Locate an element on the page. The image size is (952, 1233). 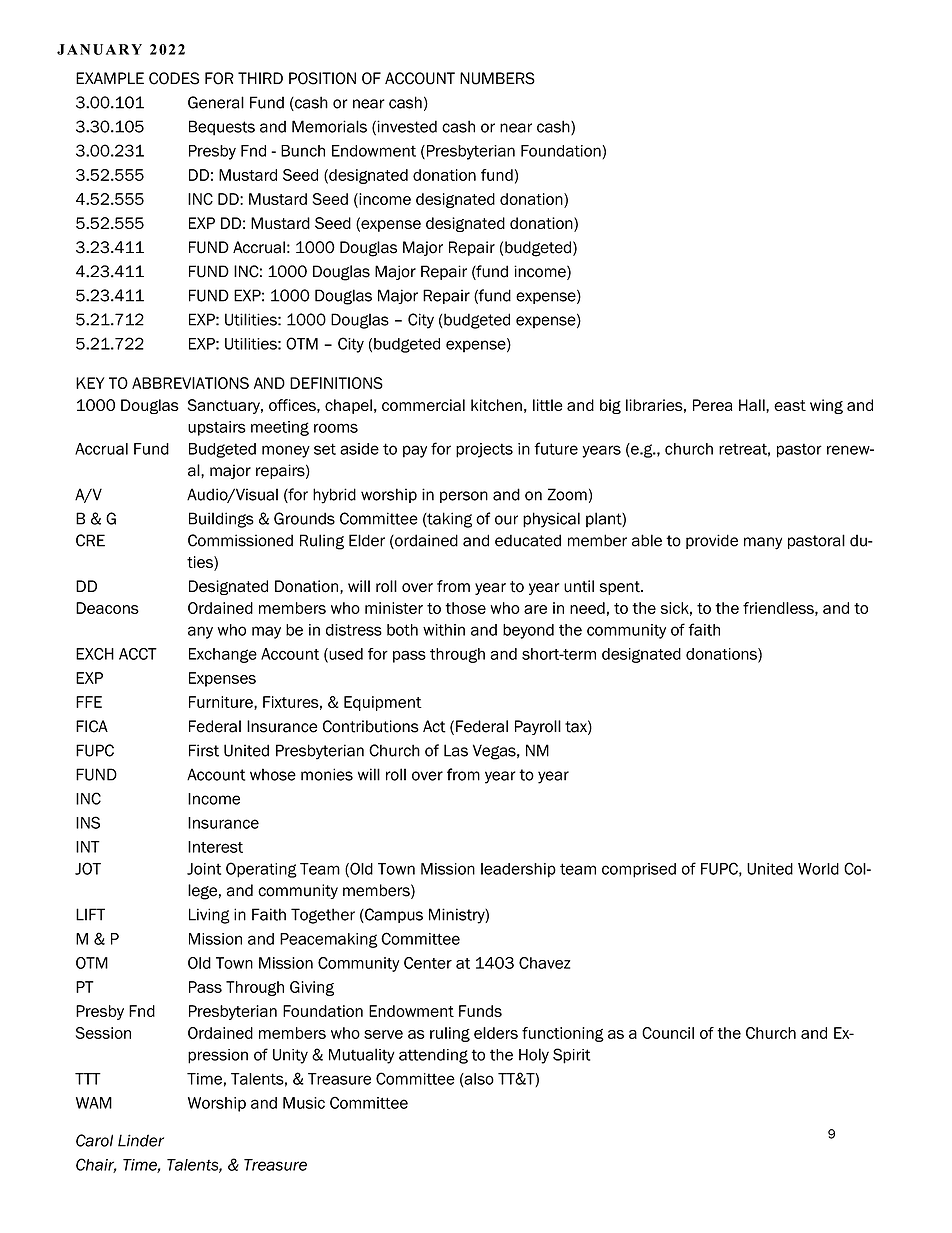
attending is located at coordinates (433, 1056).
